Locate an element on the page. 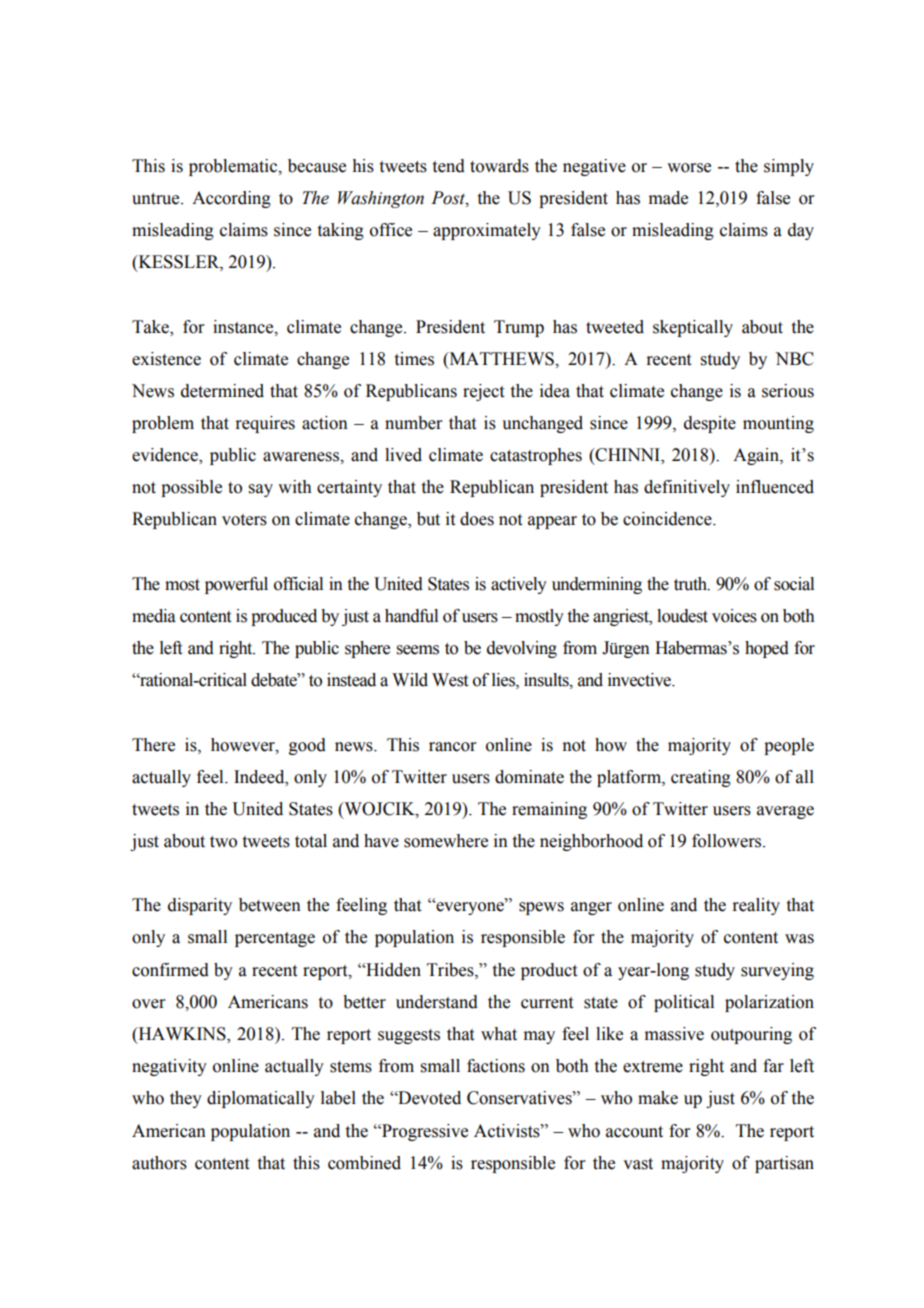  voters is located at coordinates (244, 520).
